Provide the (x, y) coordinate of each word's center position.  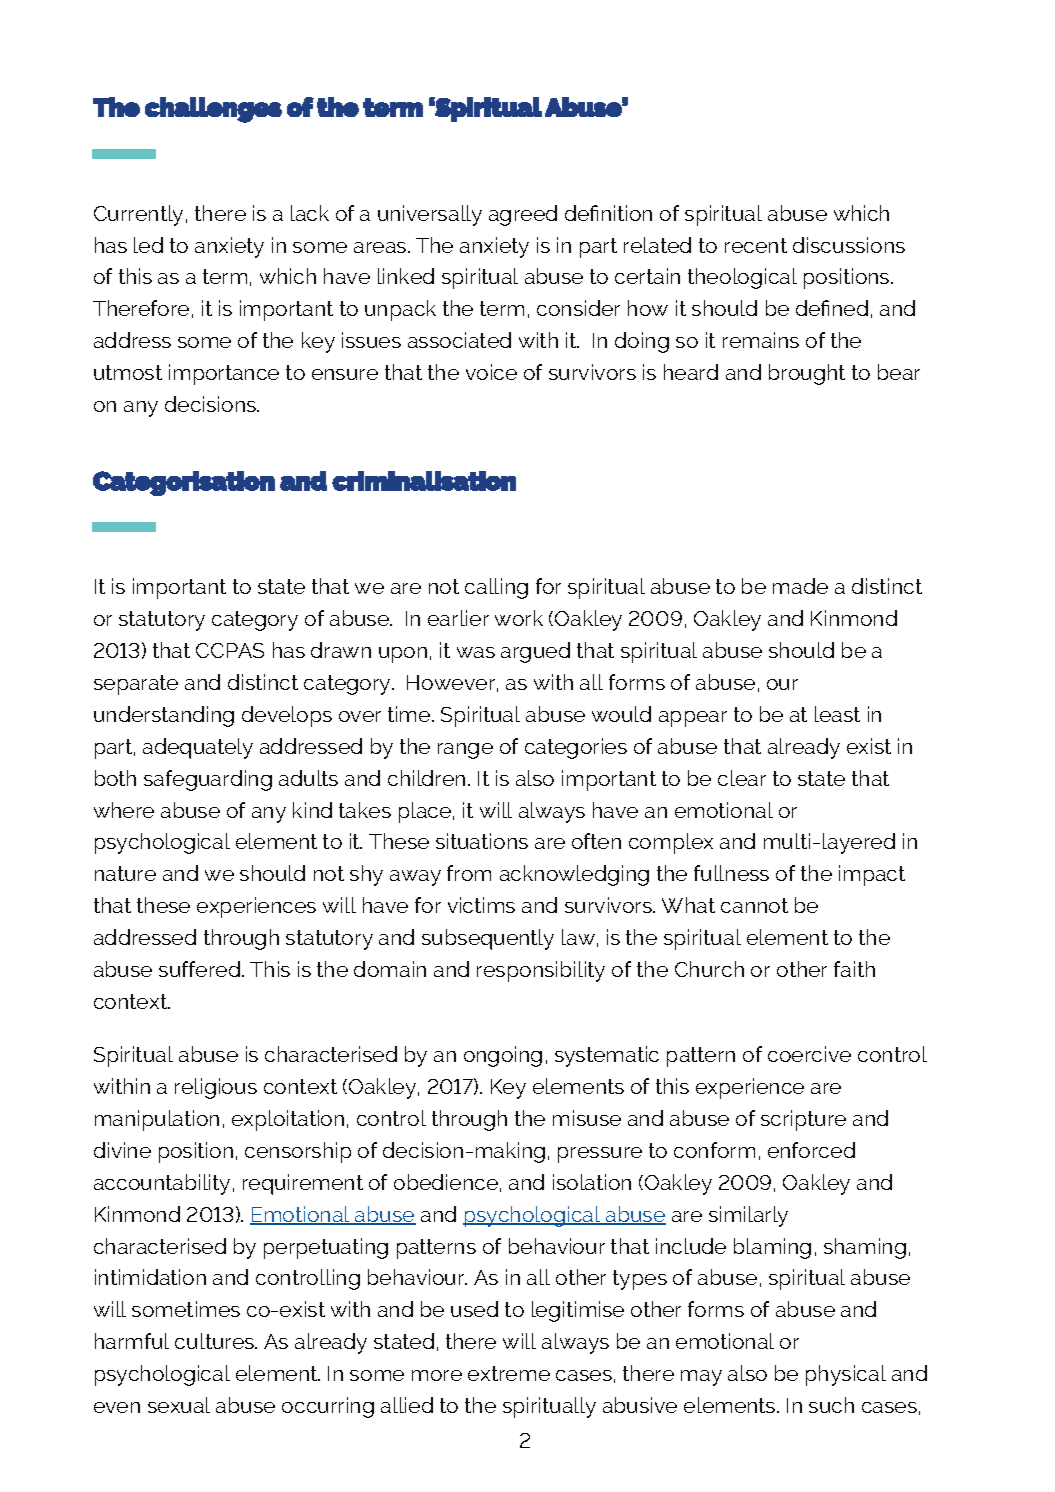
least (837, 714)
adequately (198, 748)
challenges (213, 110)
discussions (849, 245)
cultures (216, 1341)
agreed (523, 215)
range (465, 751)
